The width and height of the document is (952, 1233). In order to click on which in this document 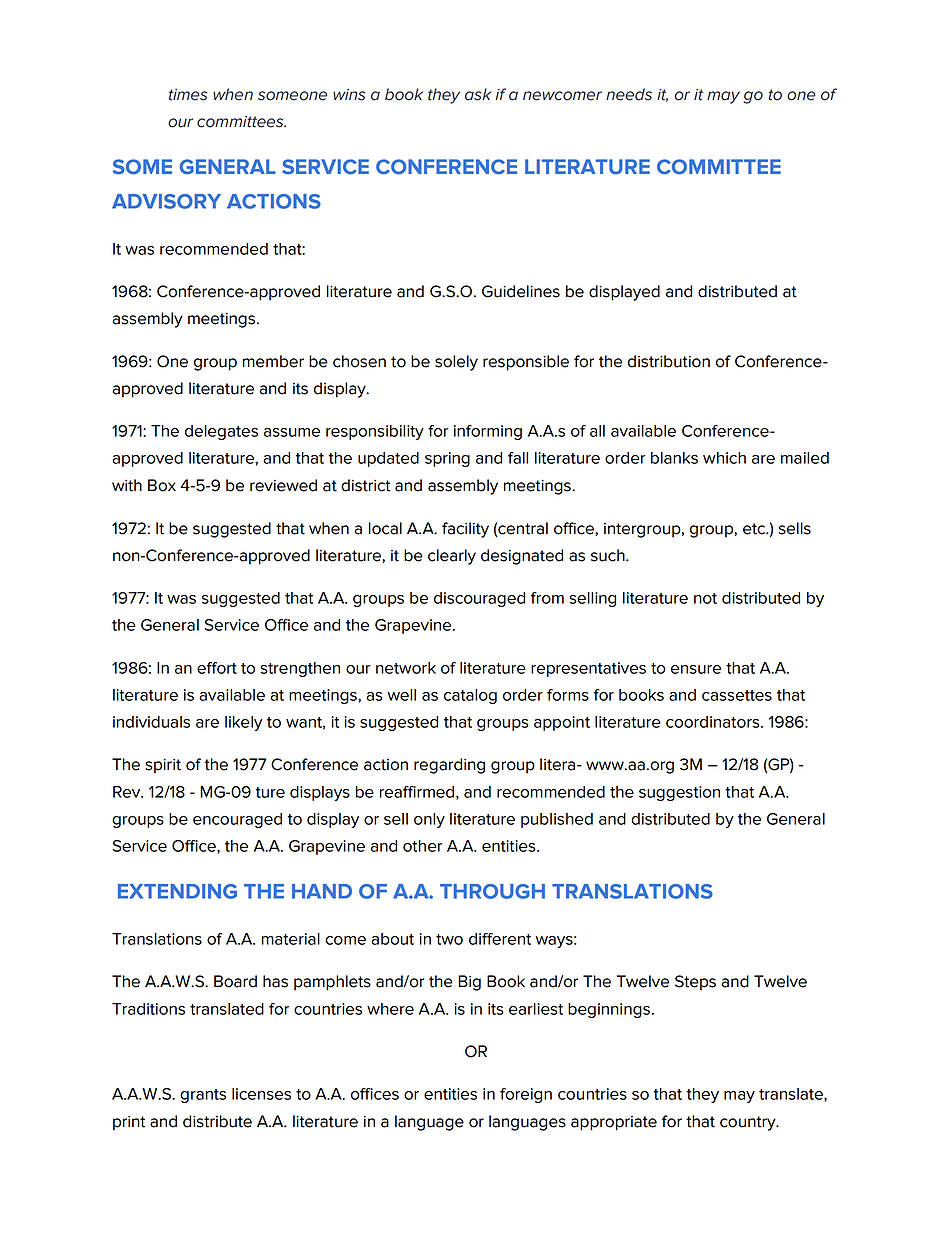, I will do `click(724, 458)`.
